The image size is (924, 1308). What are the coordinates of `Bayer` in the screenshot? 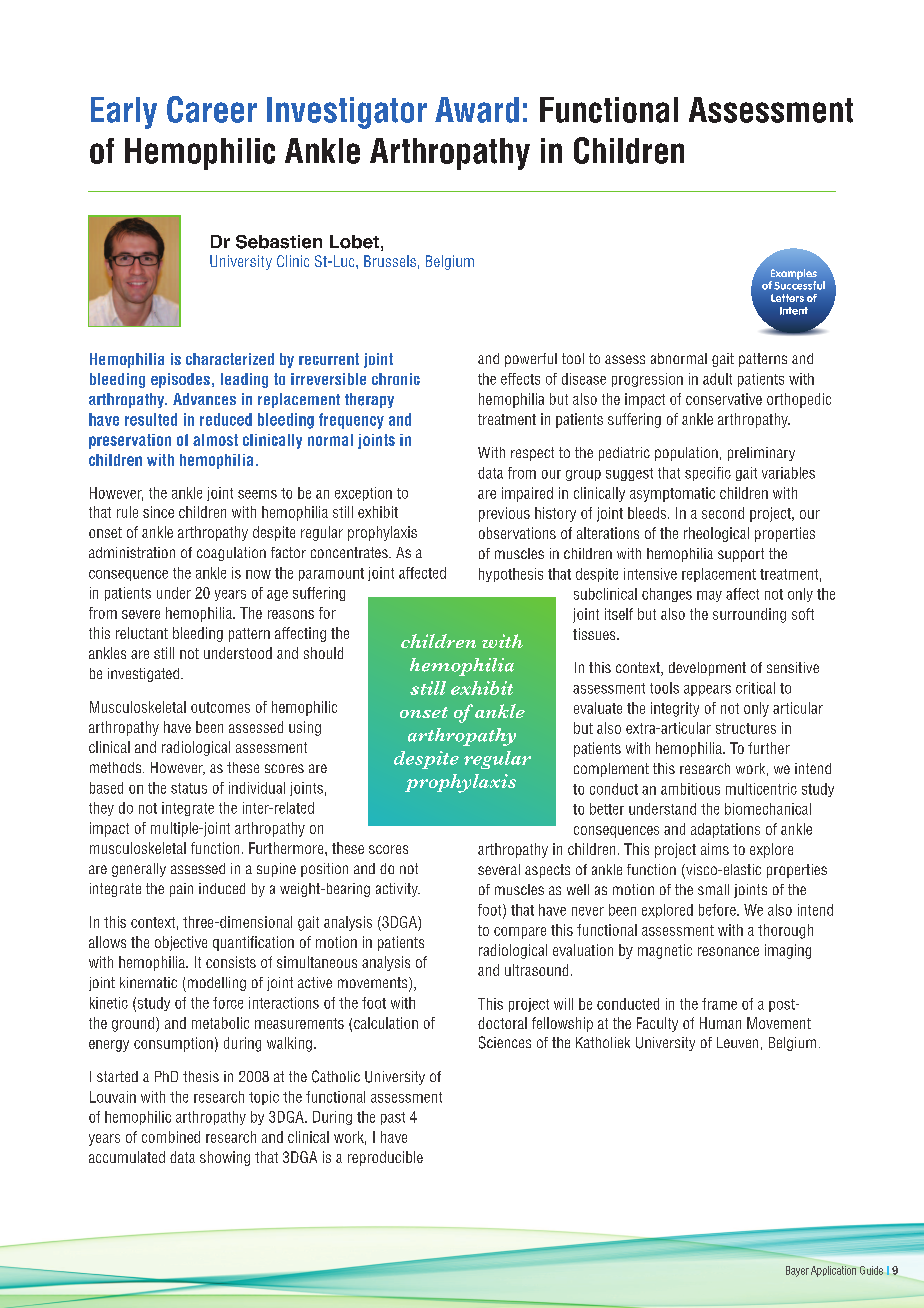 It's located at (797, 1271).
